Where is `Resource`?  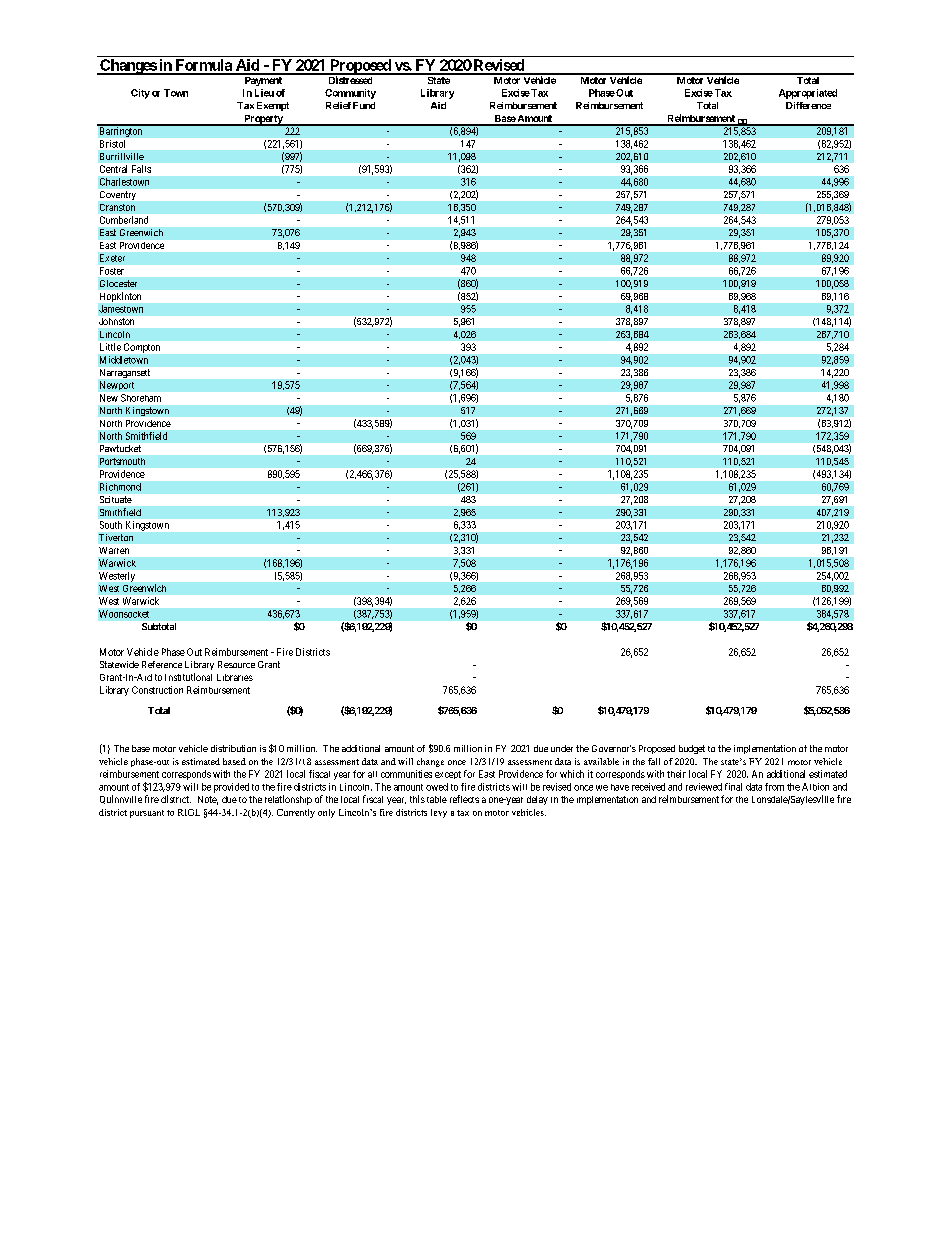 Resource is located at coordinates (236, 664).
